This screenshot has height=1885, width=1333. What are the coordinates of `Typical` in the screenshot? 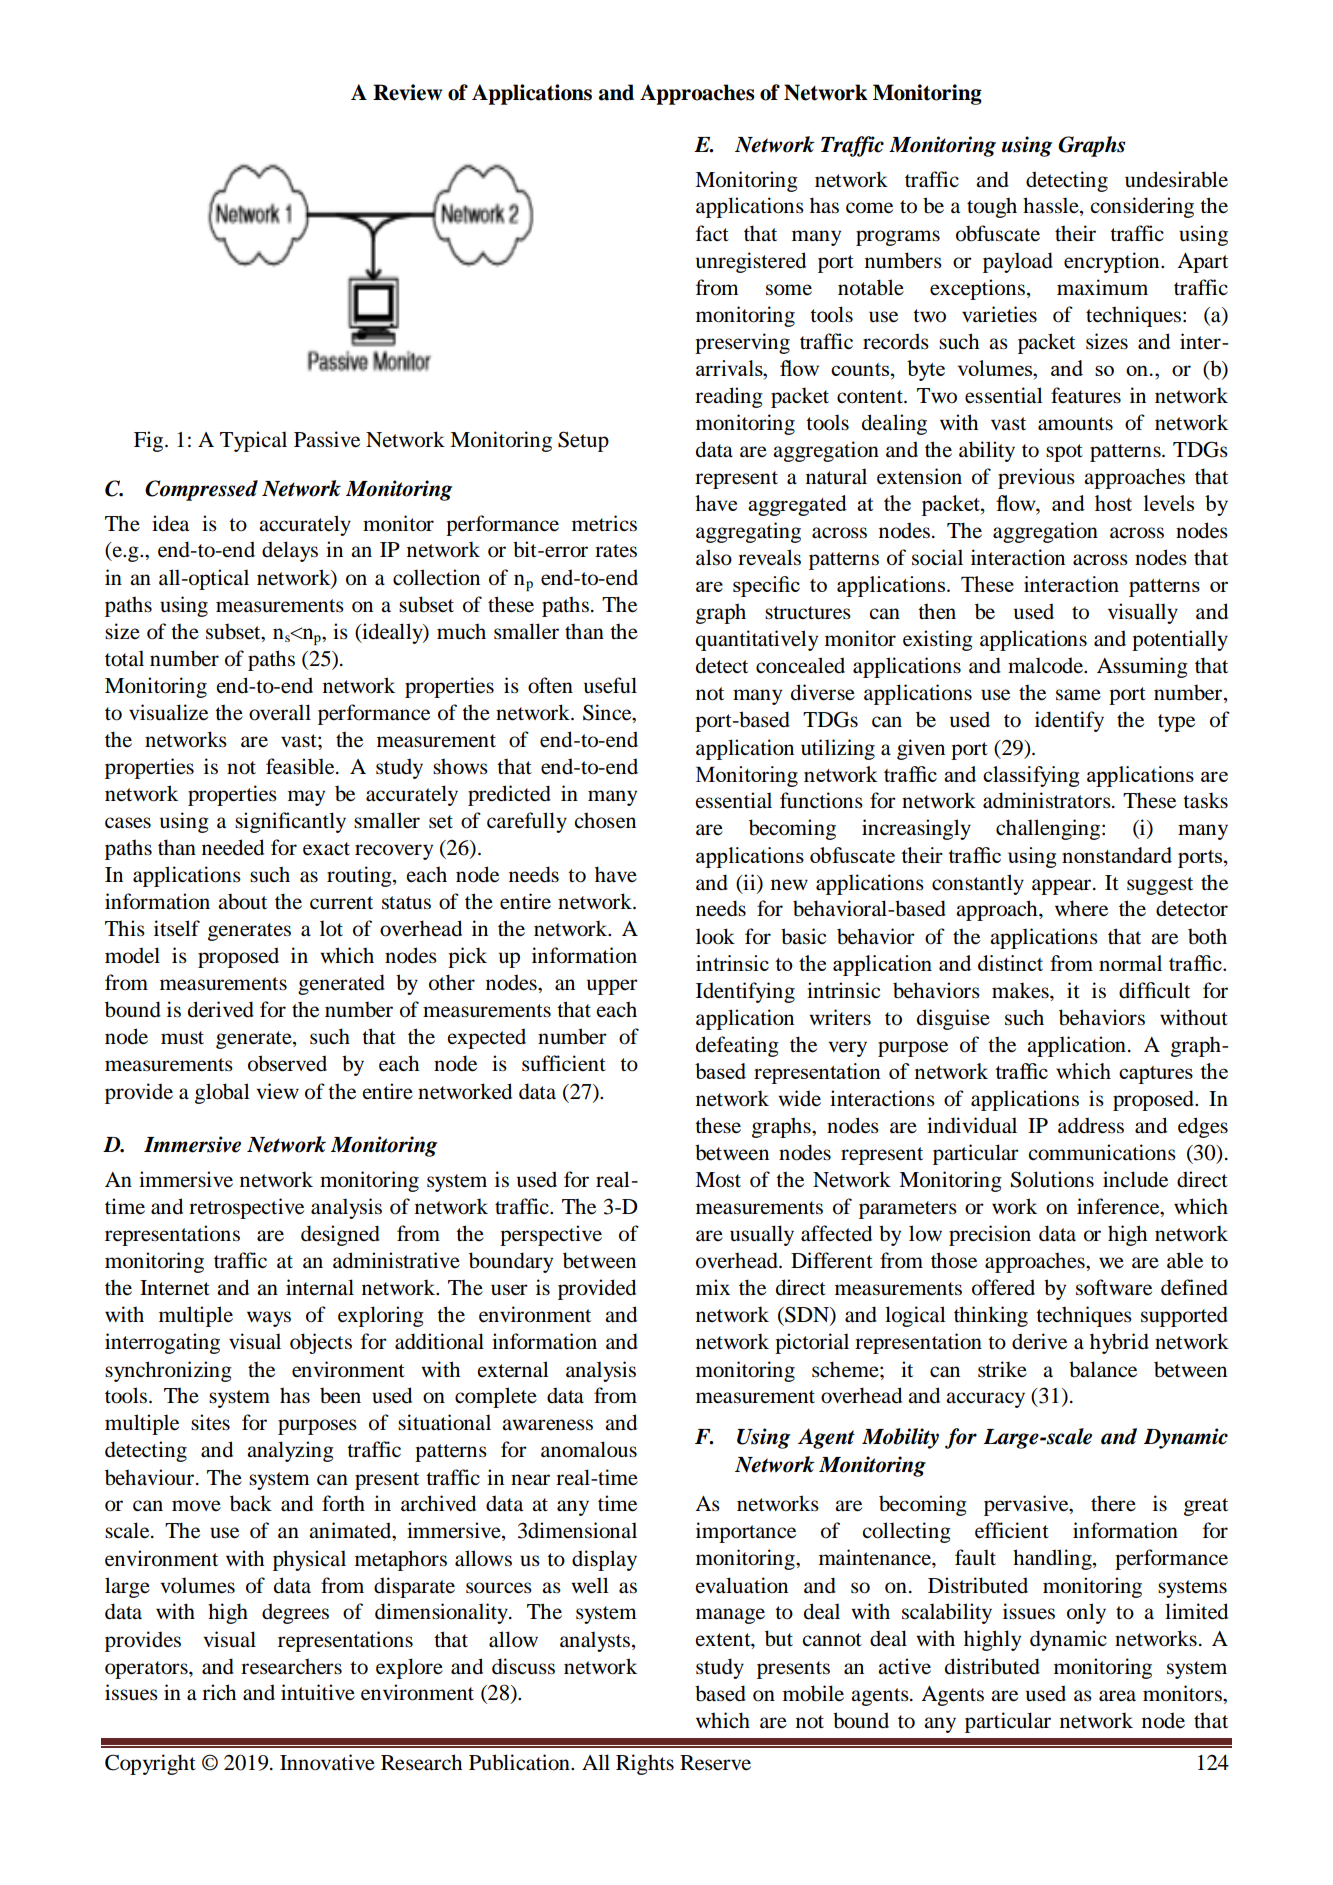 It's located at (253, 441).
